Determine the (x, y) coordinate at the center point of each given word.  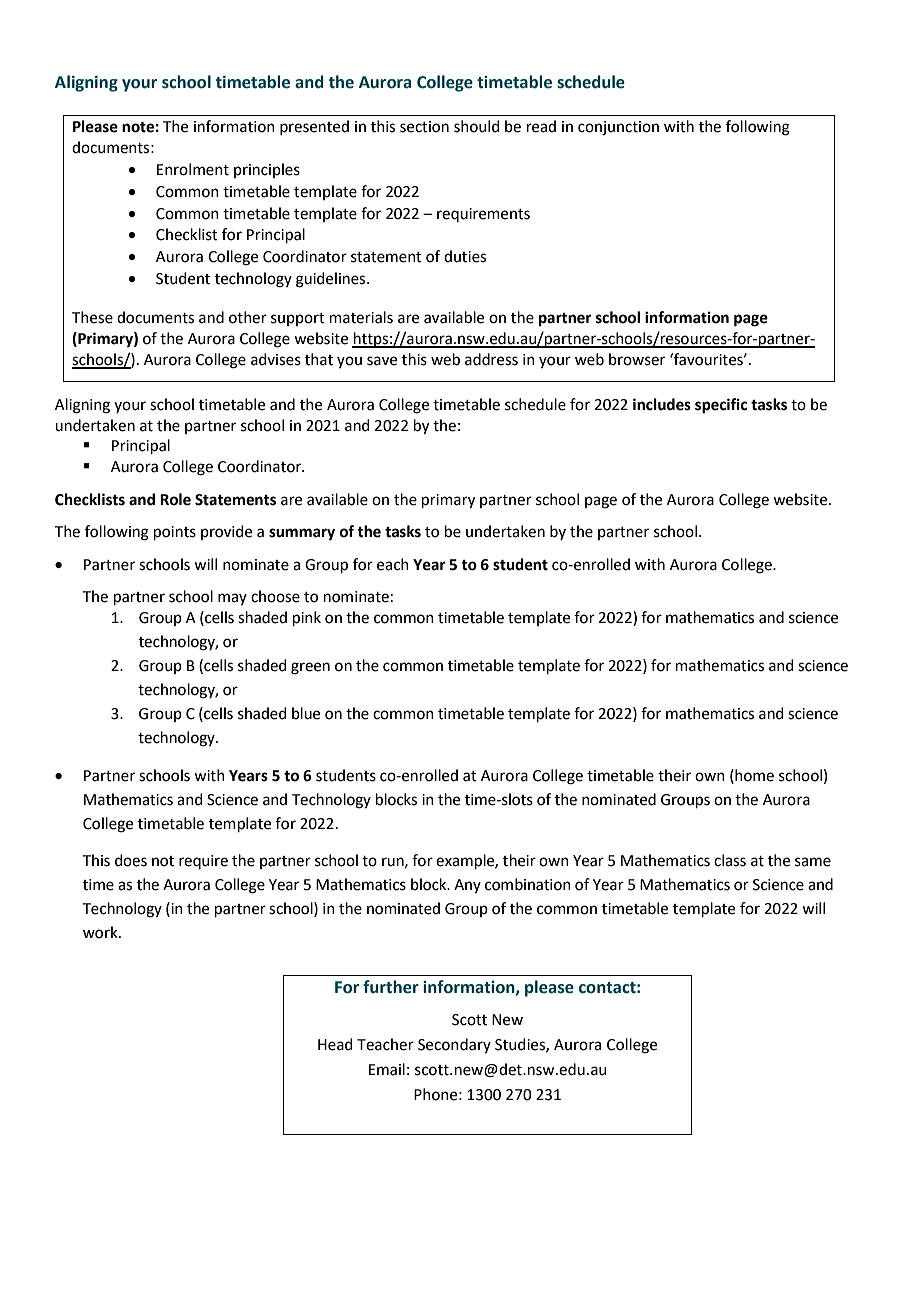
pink (307, 618)
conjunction (618, 128)
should (477, 126)
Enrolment (193, 169)
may (232, 599)
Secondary (454, 1045)
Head (335, 1044)
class (730, 860)
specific (721, 406)
